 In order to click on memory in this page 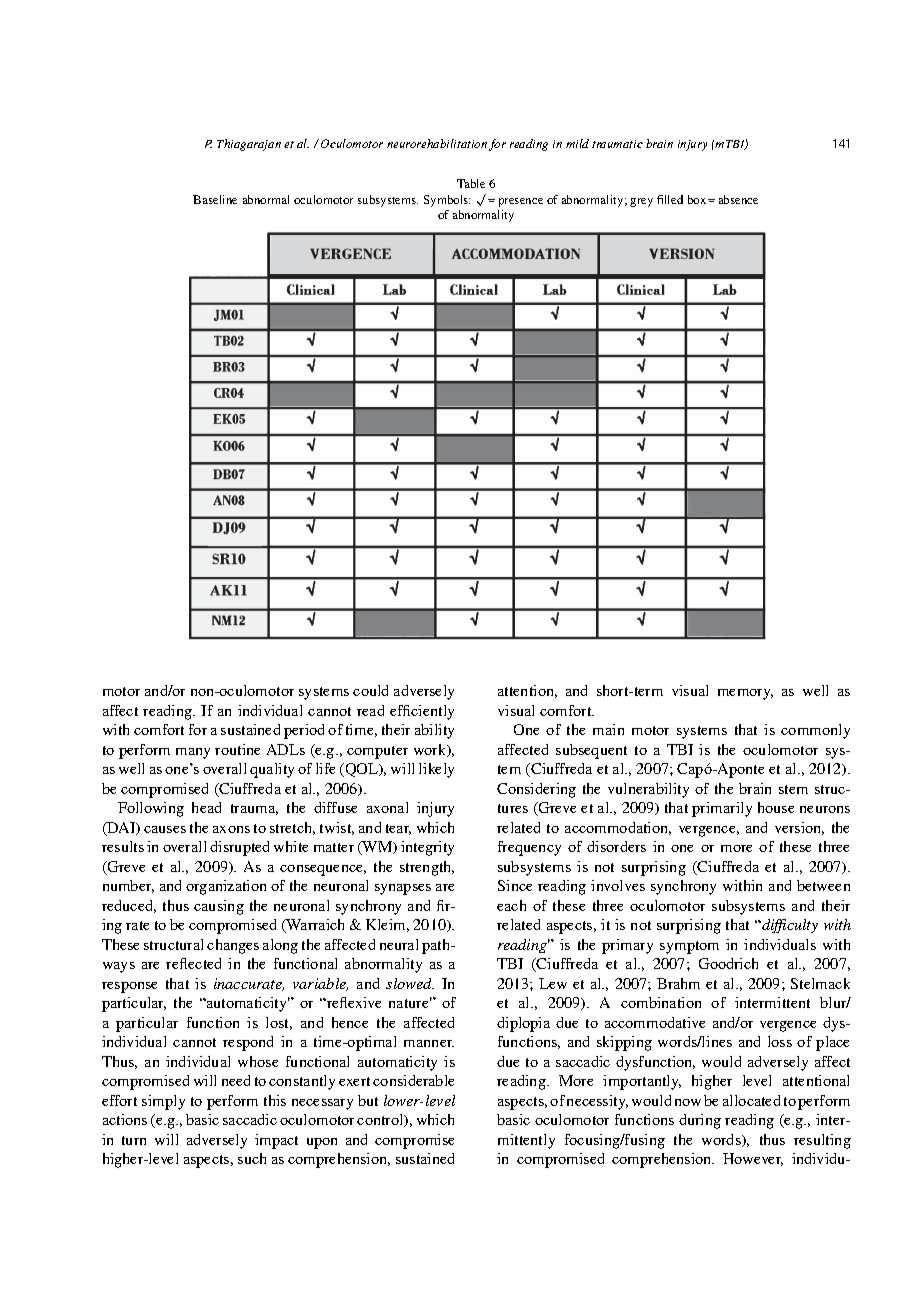, I will do `click(745, 694)`.
